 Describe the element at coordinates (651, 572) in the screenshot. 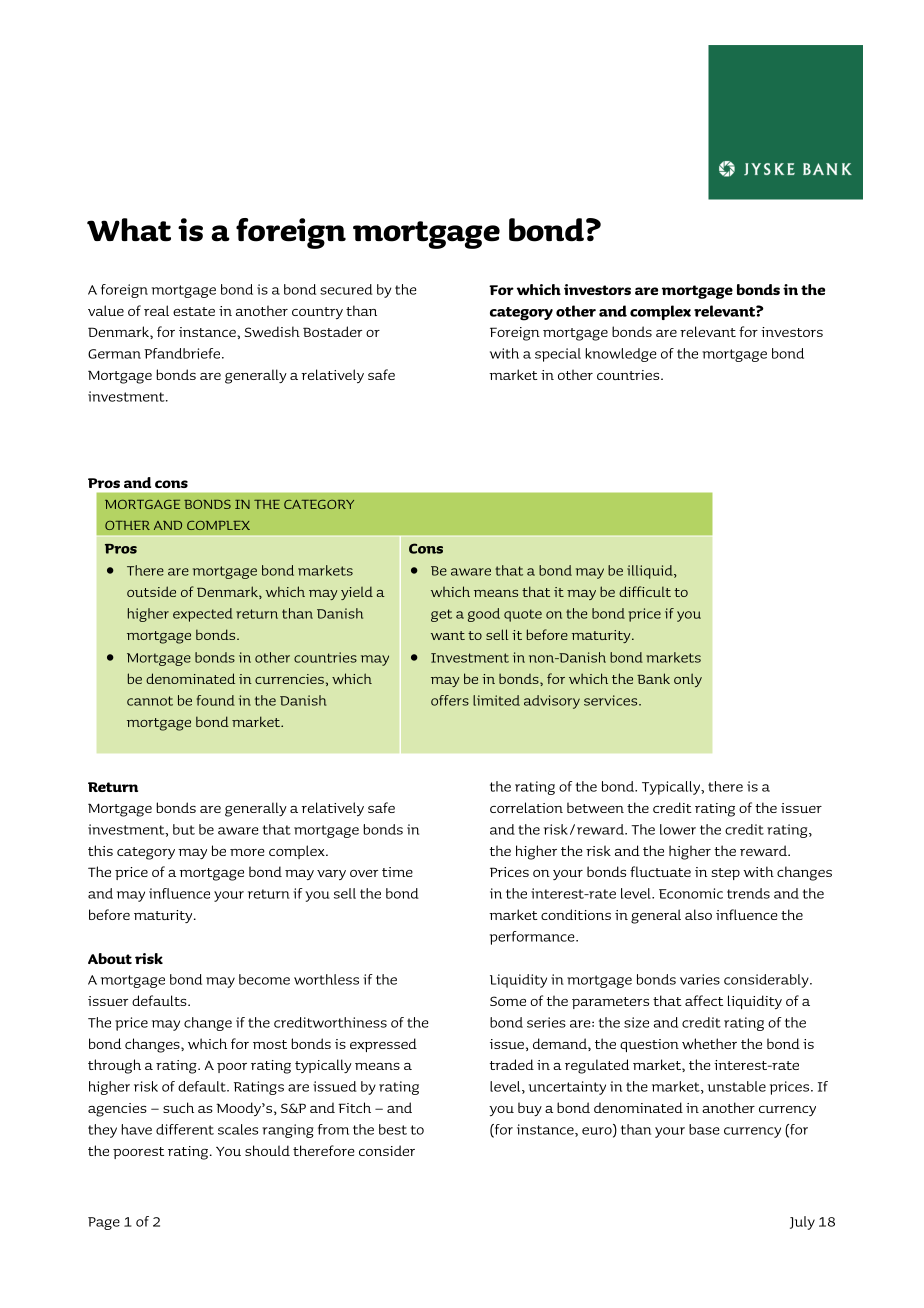

I see `illiquid` at that location.
